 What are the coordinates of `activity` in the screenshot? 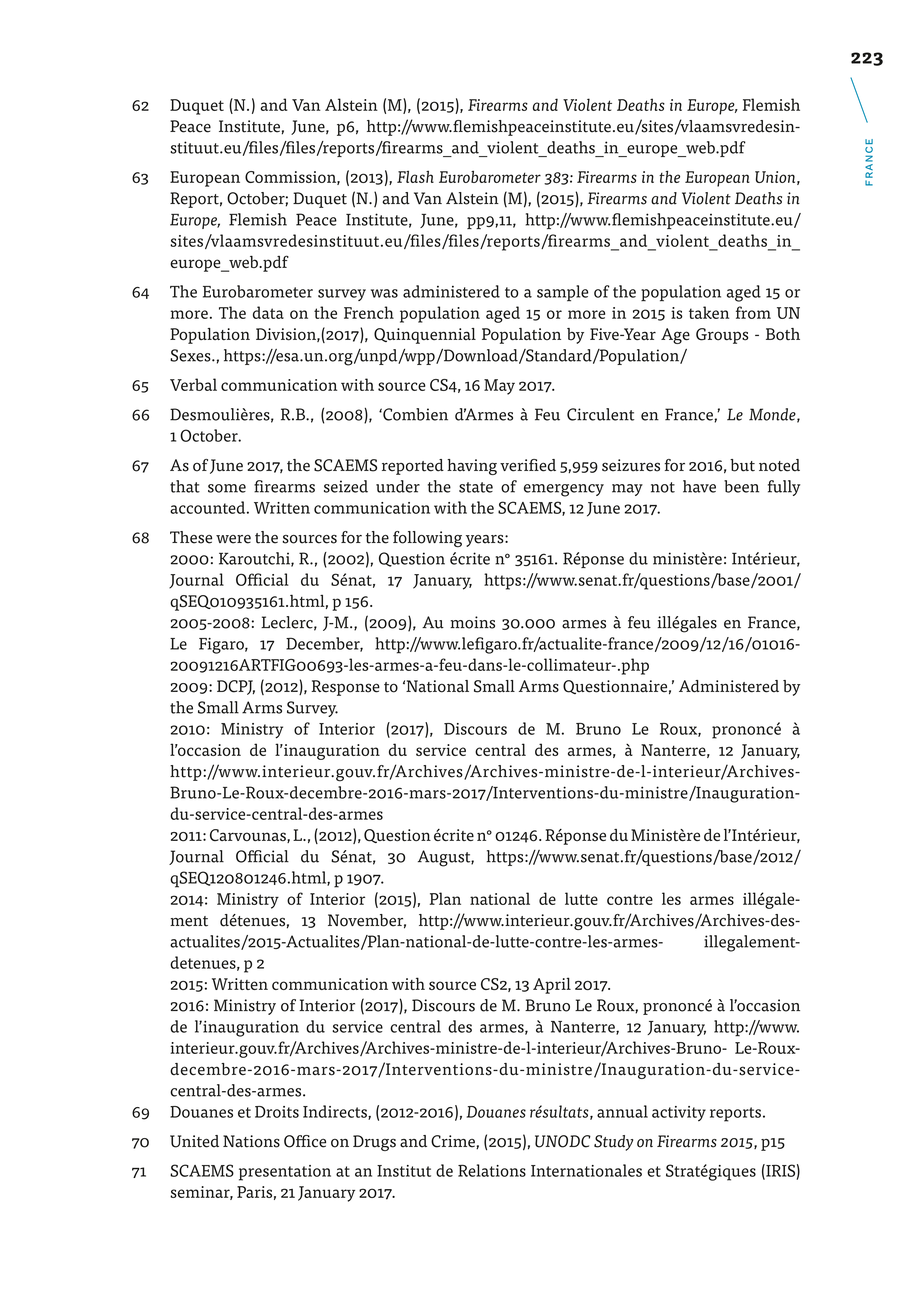 It's located at (679, 1114).
